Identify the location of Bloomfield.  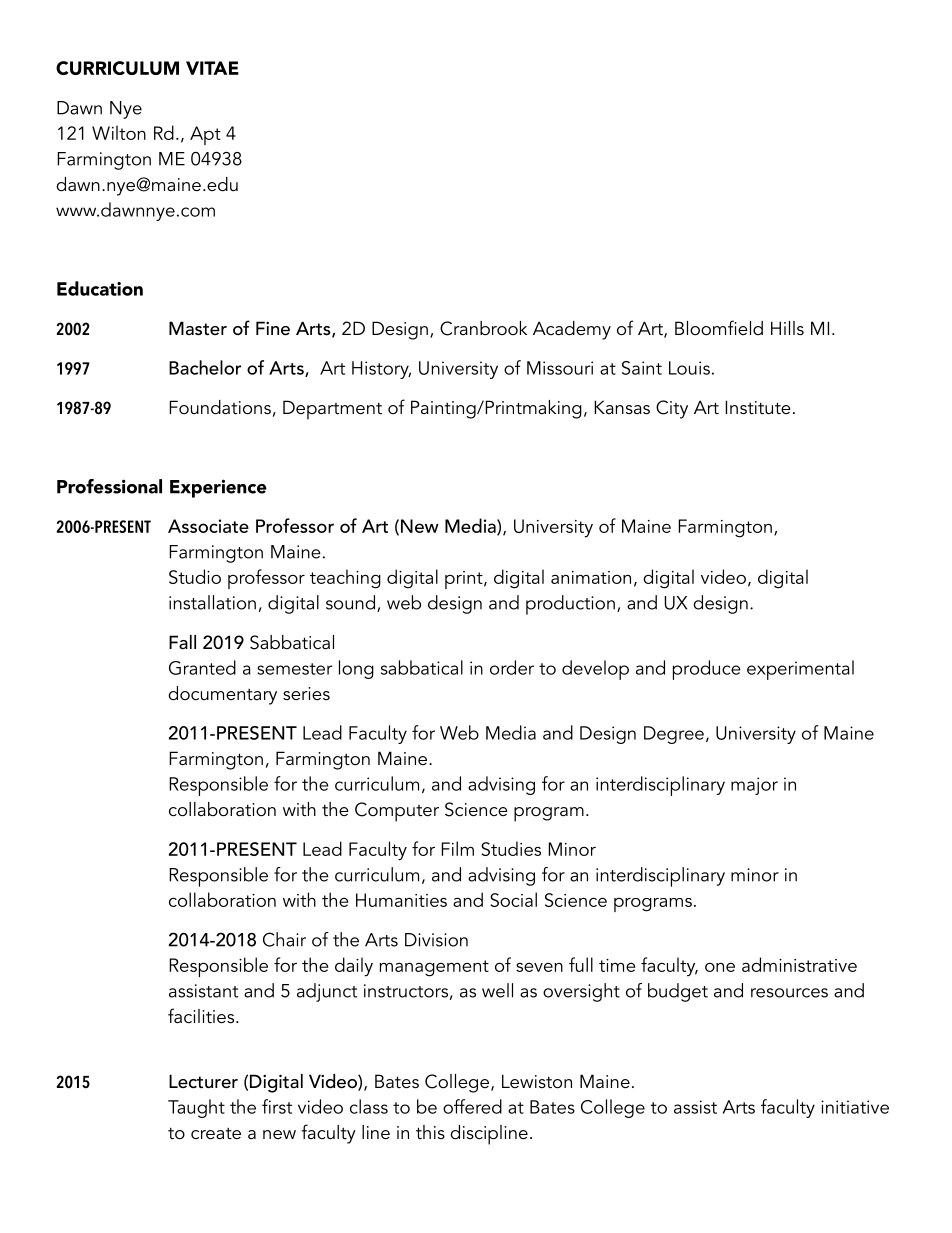
(719, 328).
